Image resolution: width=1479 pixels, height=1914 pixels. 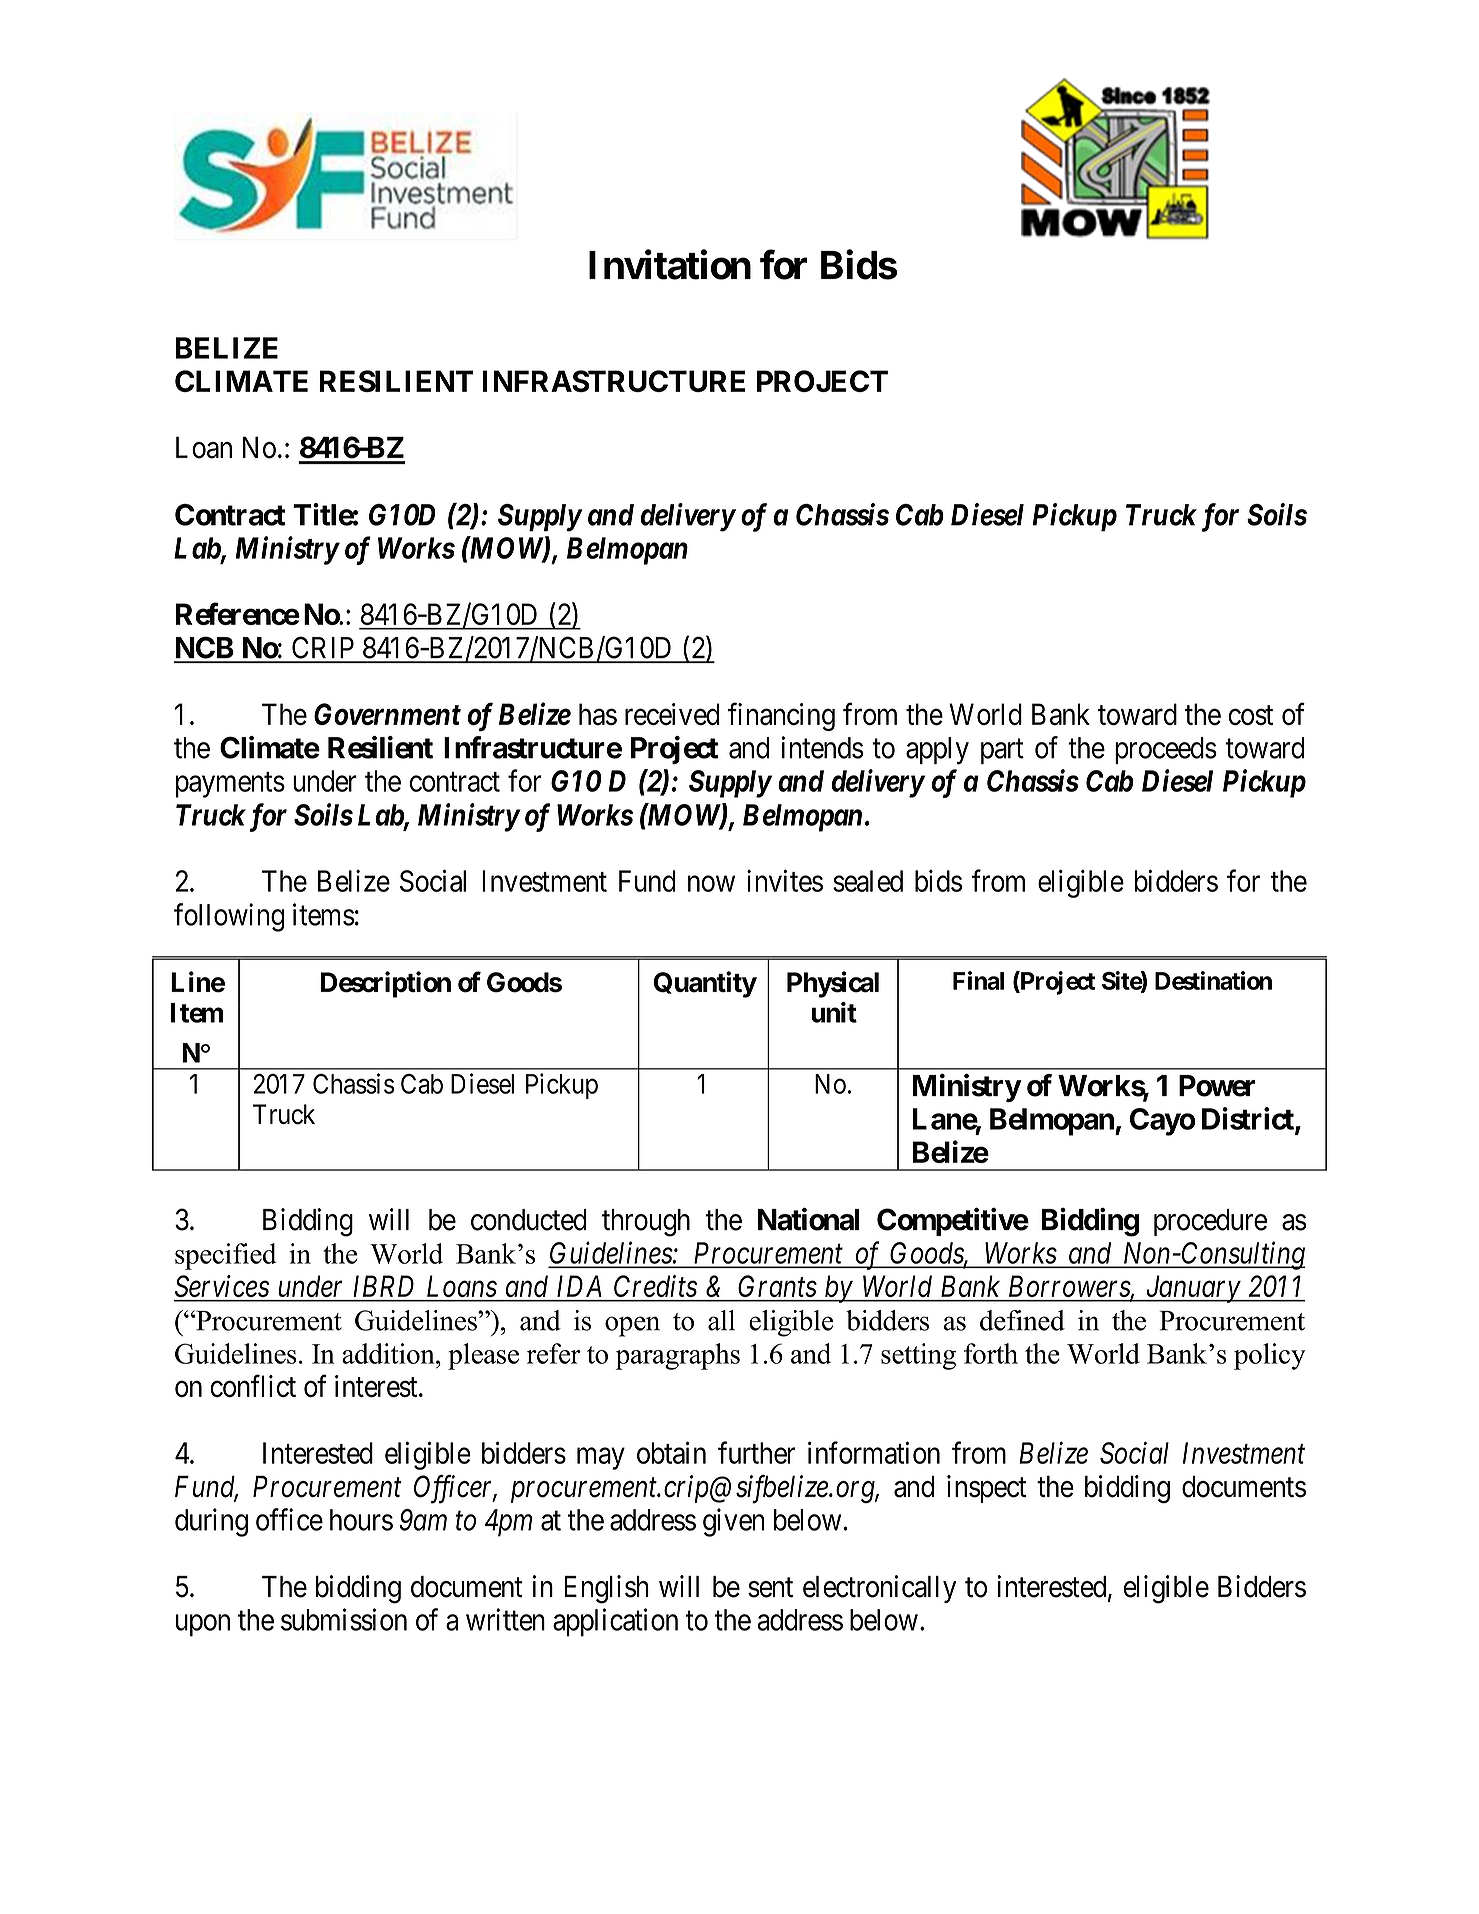 What do you see at coordinates (1251, 715) in the screenshot?
I see `cost` at bounding box center [1251, 715].
